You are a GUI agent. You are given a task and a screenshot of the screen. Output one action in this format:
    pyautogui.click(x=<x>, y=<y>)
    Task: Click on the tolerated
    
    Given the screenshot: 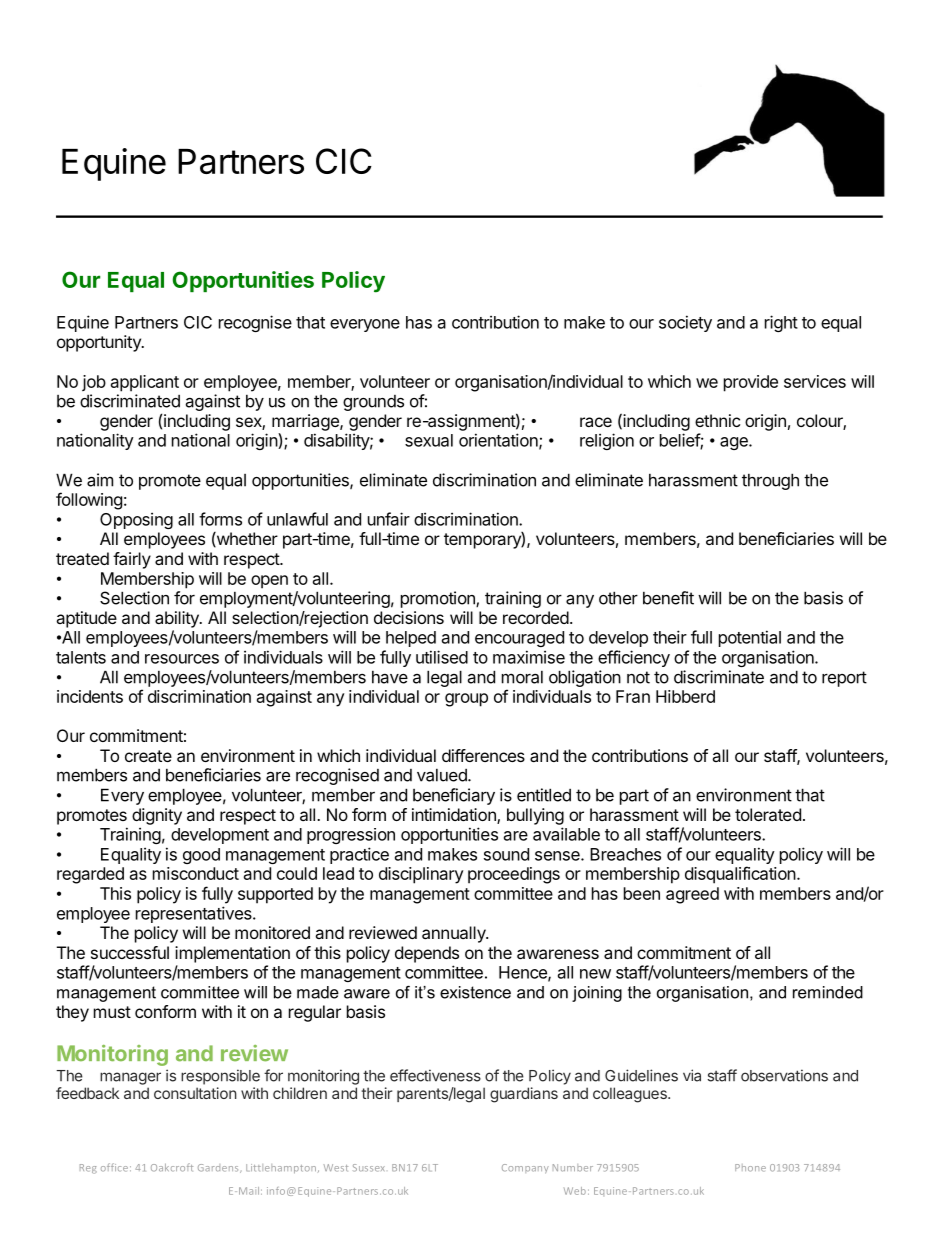 What is the action you would take?
    pyautogui.click(x=768, y=814)
